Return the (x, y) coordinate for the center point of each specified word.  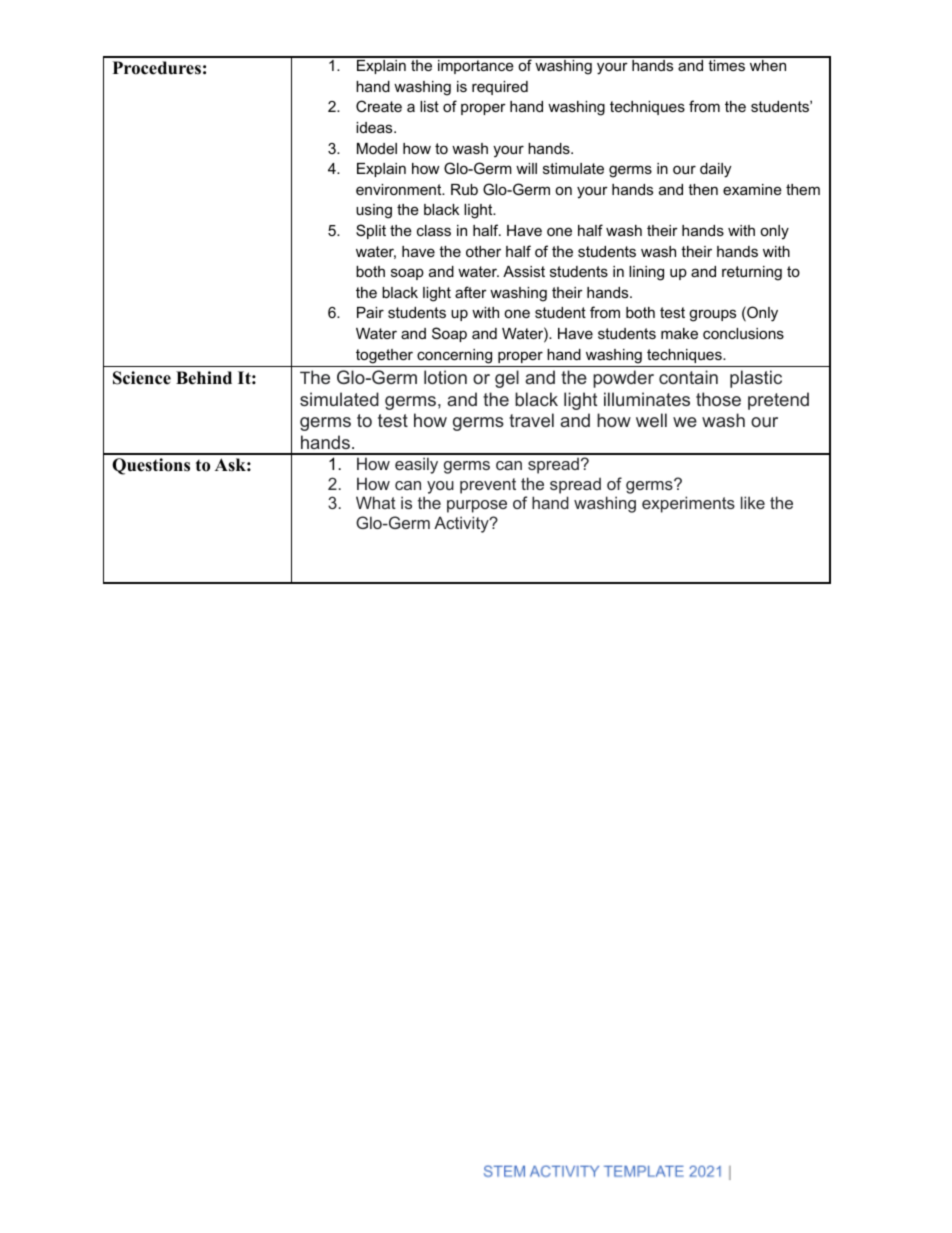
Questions (151, 466)
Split (371, 231)
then (703, 189)
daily (715, 170)
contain (688, 377)
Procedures (157, 68)
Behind (204, 378)
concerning (454, 356)
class (434, 230)
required (500, 88)
